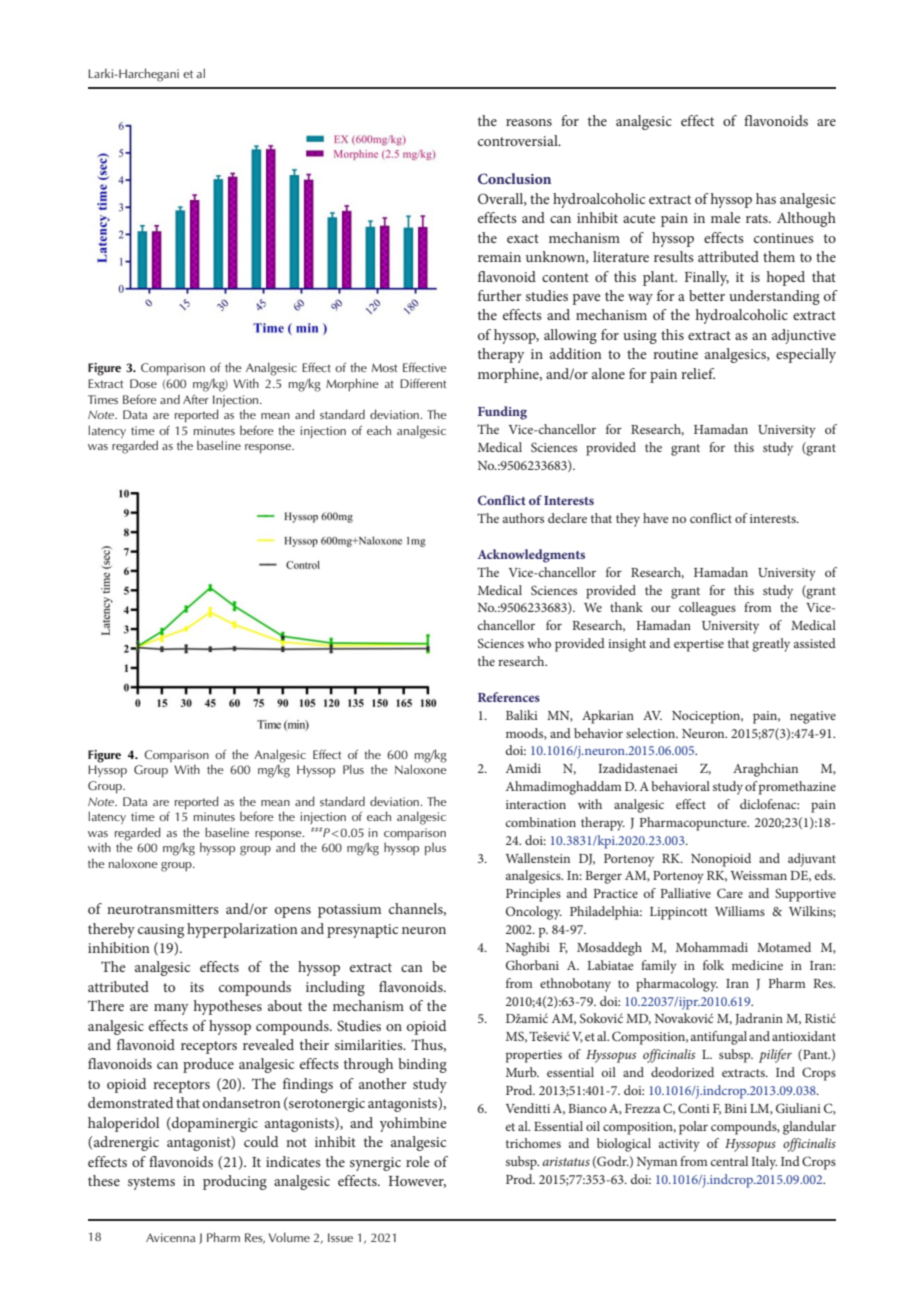 This screenshot has width=924, height=1308. Describe the element at coordinates (143, 383) in the screenshot. I see `Dose` at that location.
